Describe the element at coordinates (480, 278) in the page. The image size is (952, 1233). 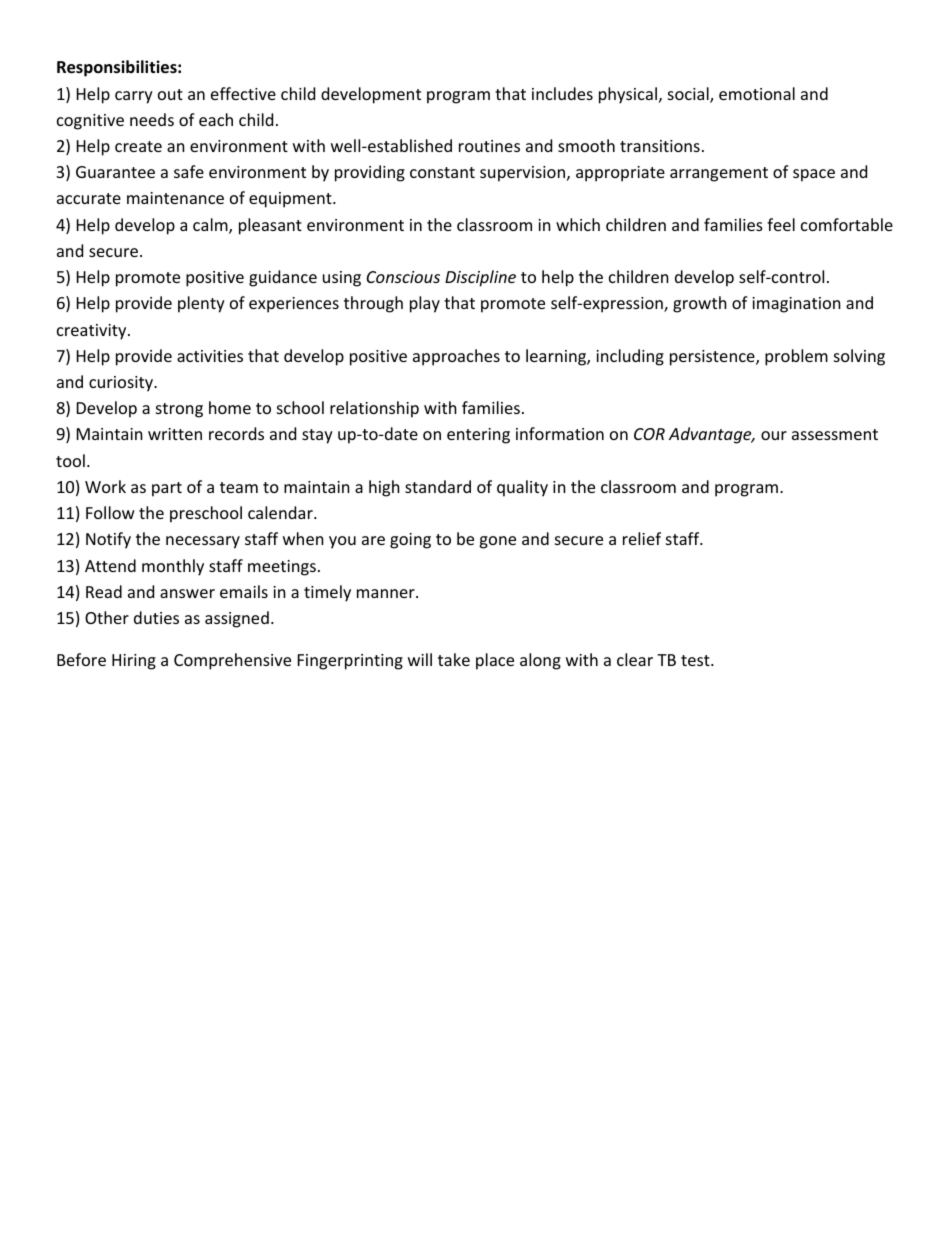
I see `Discipline` at that location.
